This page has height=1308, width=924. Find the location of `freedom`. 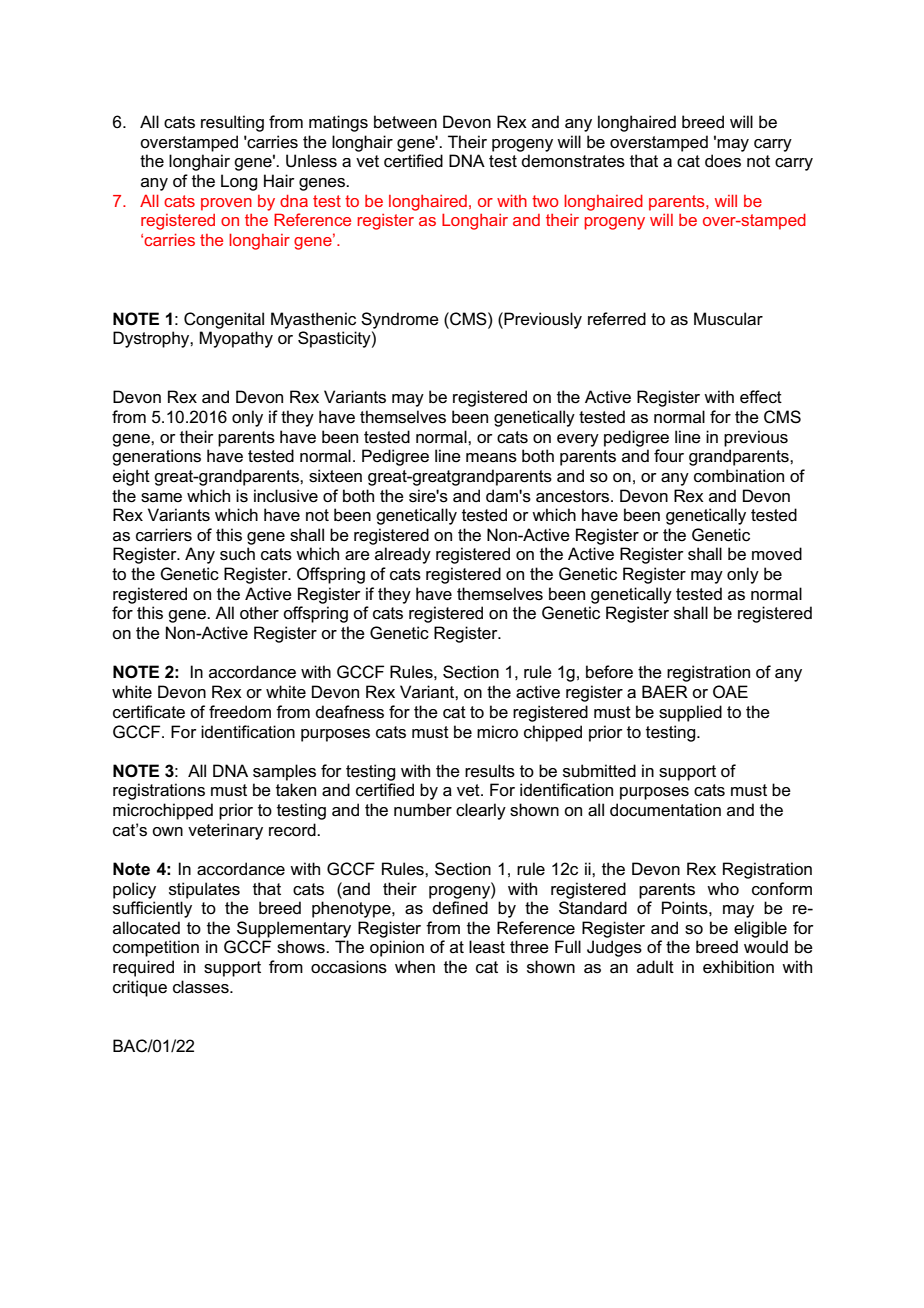

freedom is located at coordinates (240, 712).
